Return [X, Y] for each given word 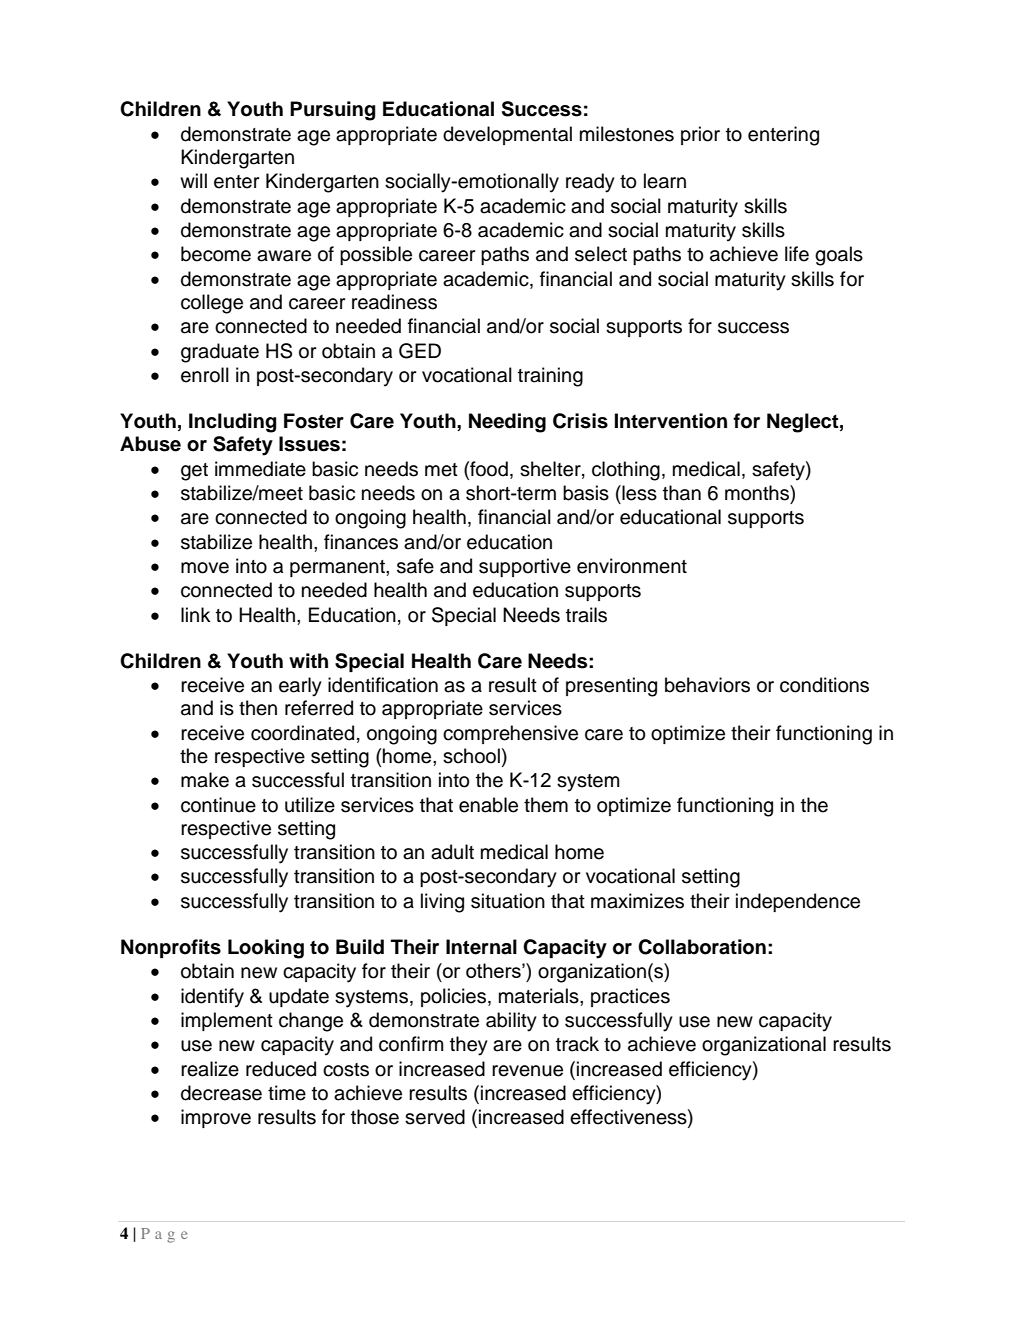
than [682, 493]
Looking [266, 949]
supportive [525, 567]
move [205, 568]
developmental [507, 135]
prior [700, 135]
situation [508, 901]
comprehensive [510, 734]
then [258, 708]
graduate [220, 353]
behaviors [707, 685]
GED [420, 351]
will [193, 180]
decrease [221, 1093]
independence [798, 902]
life [797, 254]
